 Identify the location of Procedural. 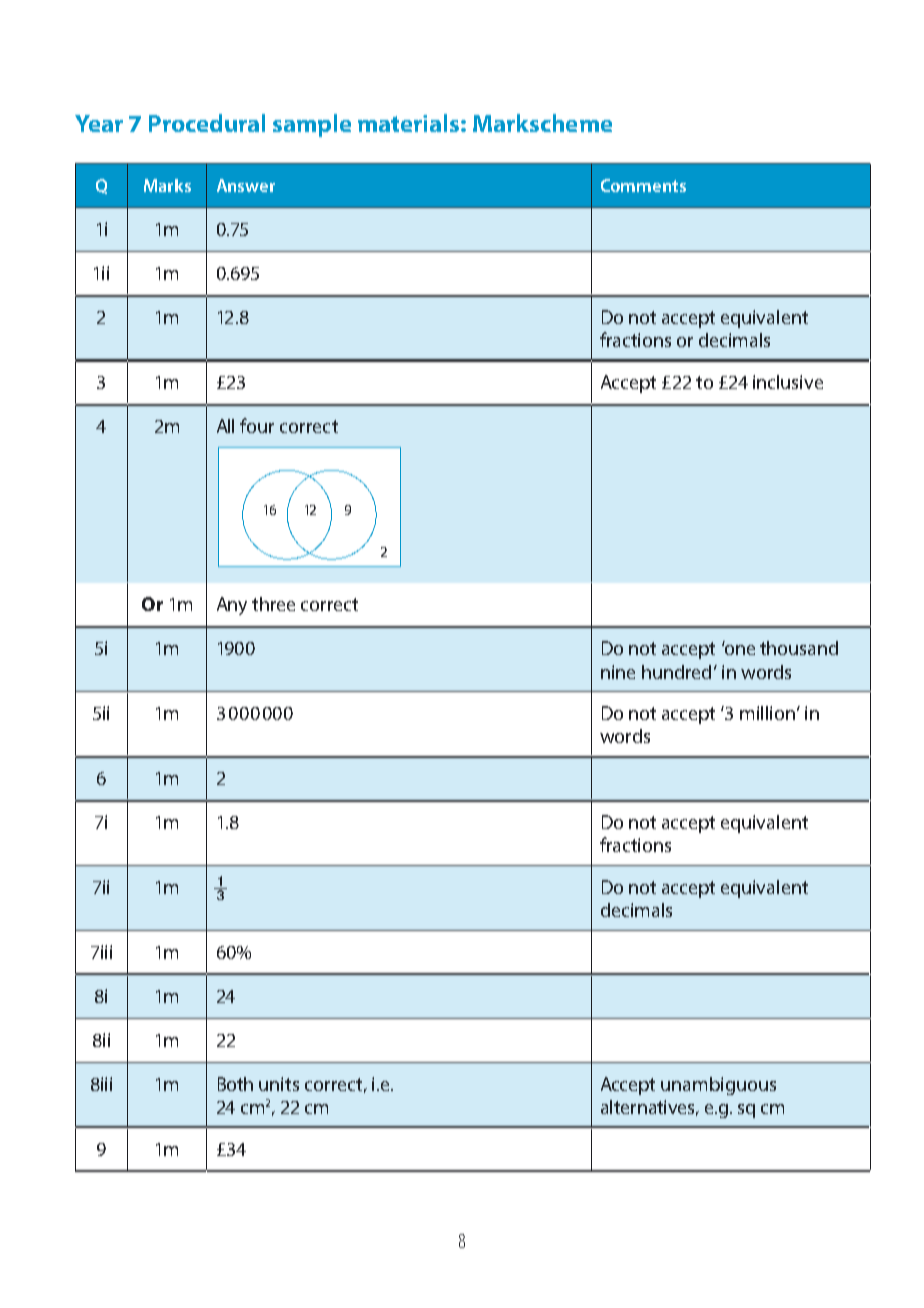
(207, 123).
